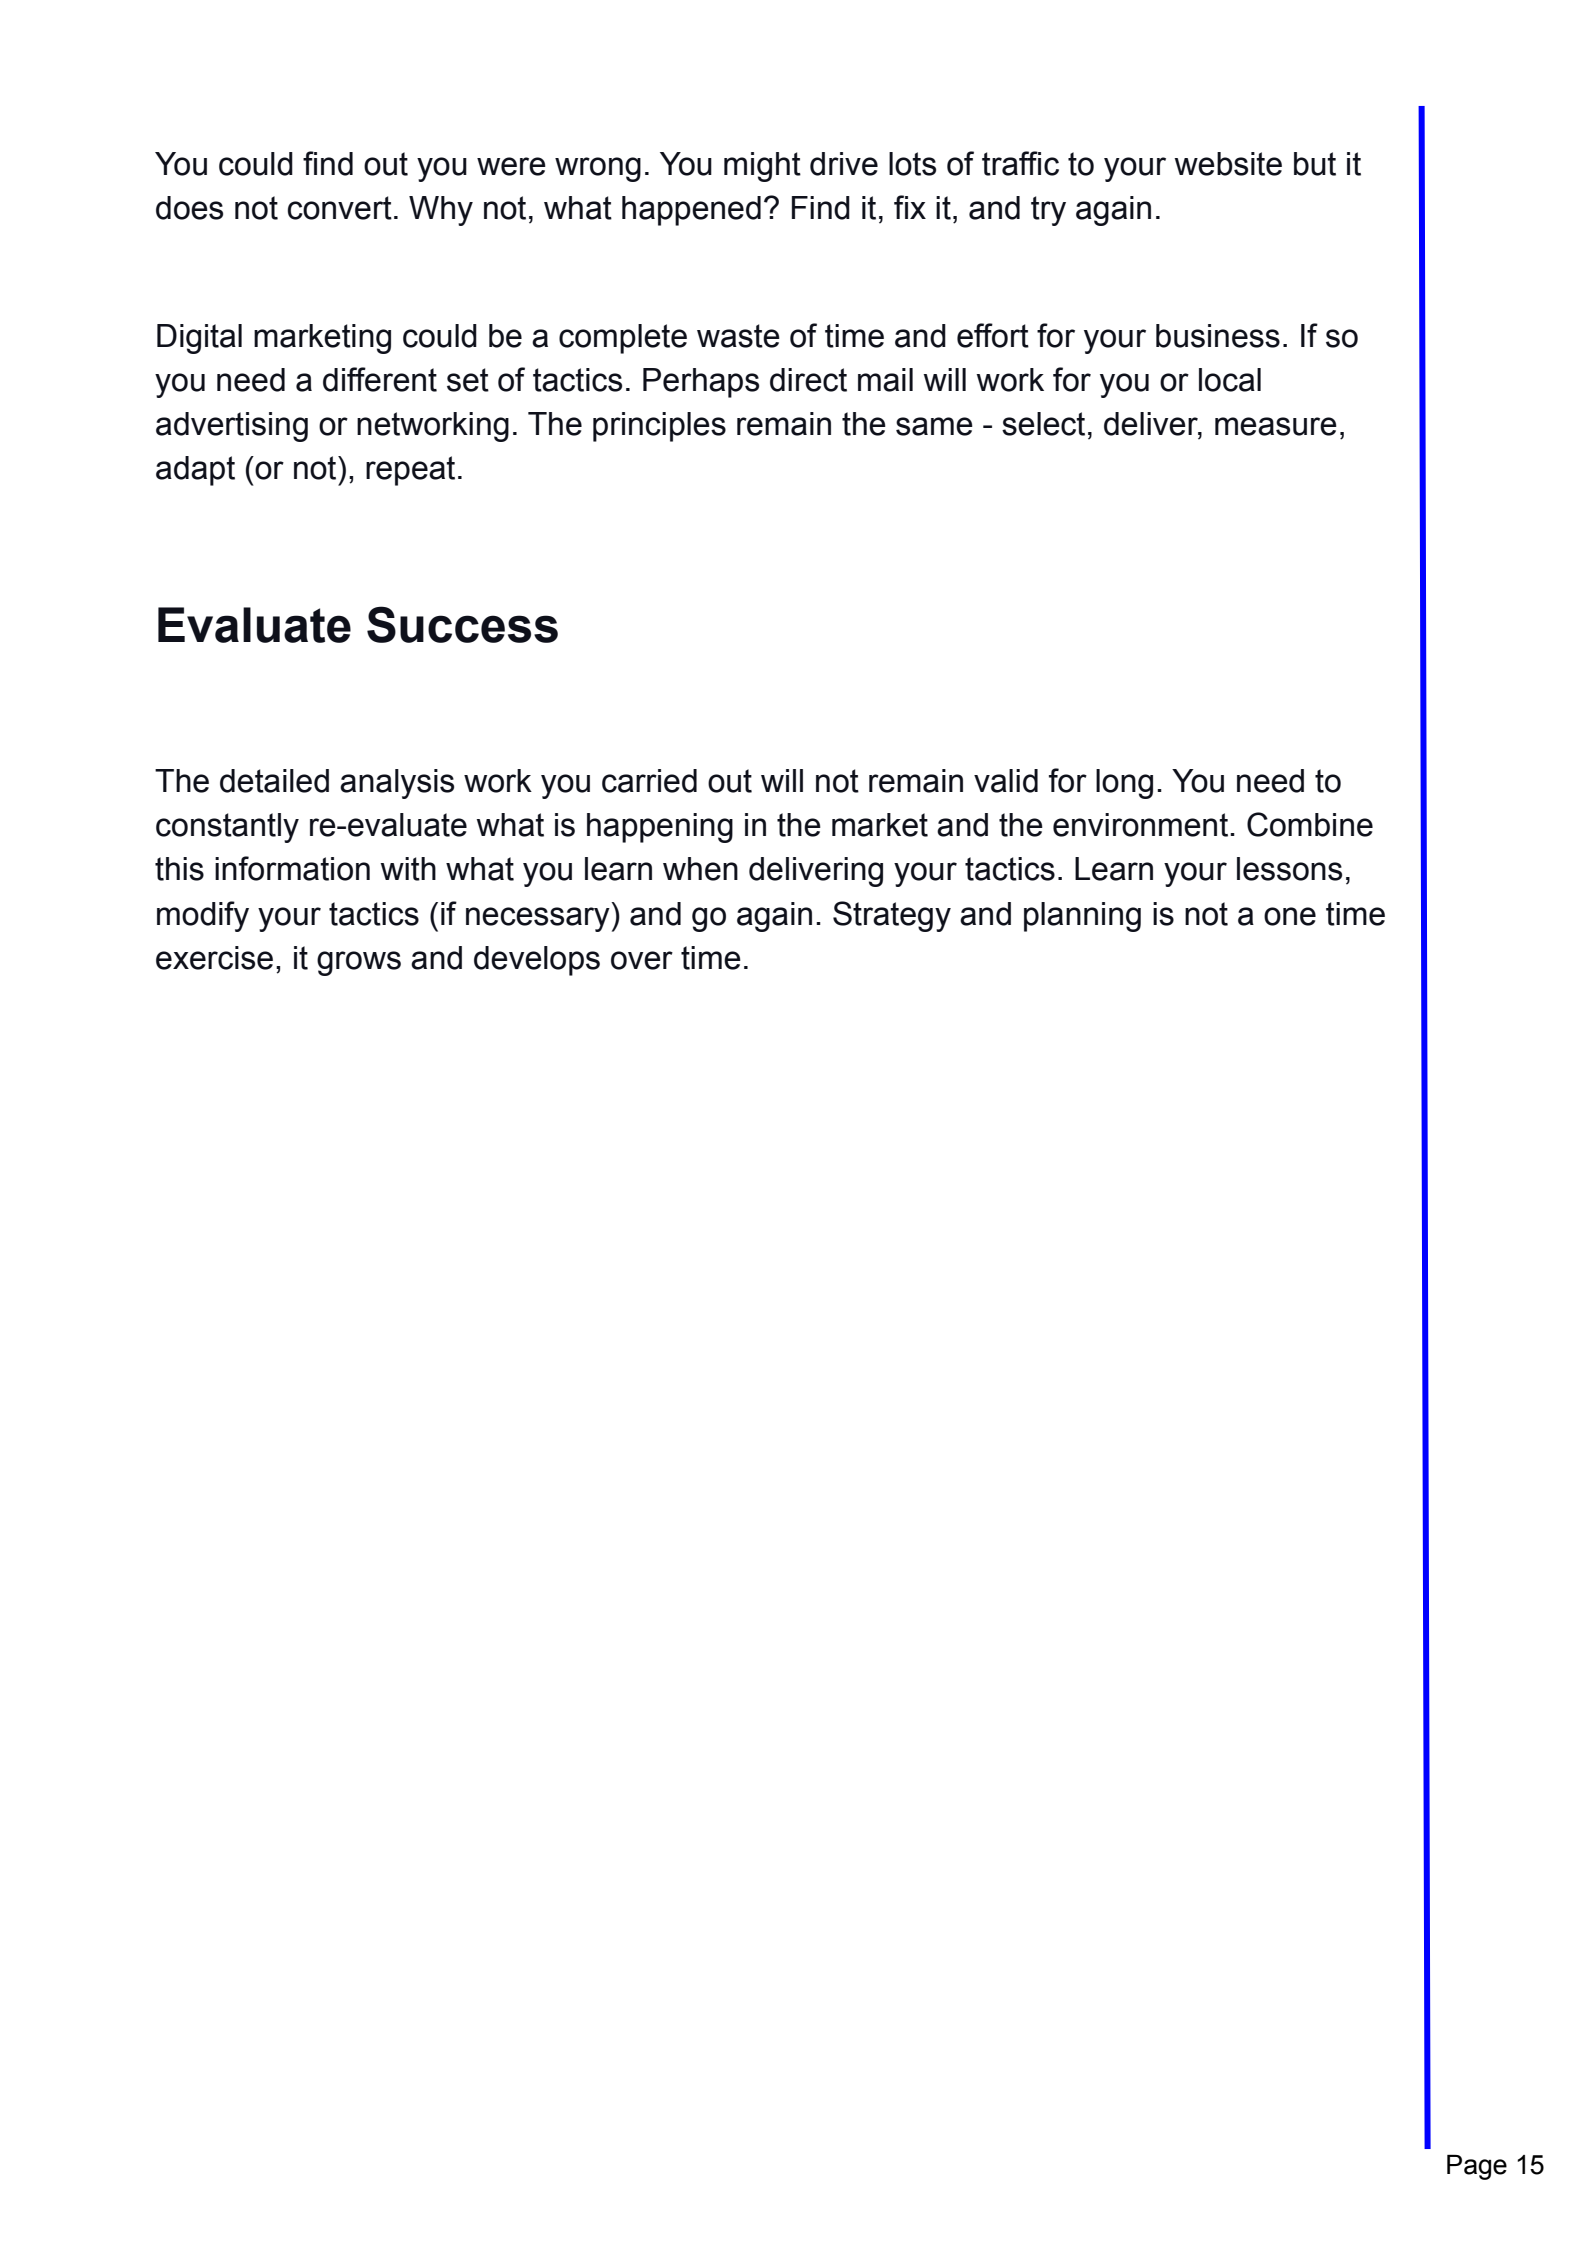 This screenshot has width=1583, height=2255. What do you see at coordinates (1290, 916) in the screenshot?
I see `one` at bounding box center [1290, 916].
